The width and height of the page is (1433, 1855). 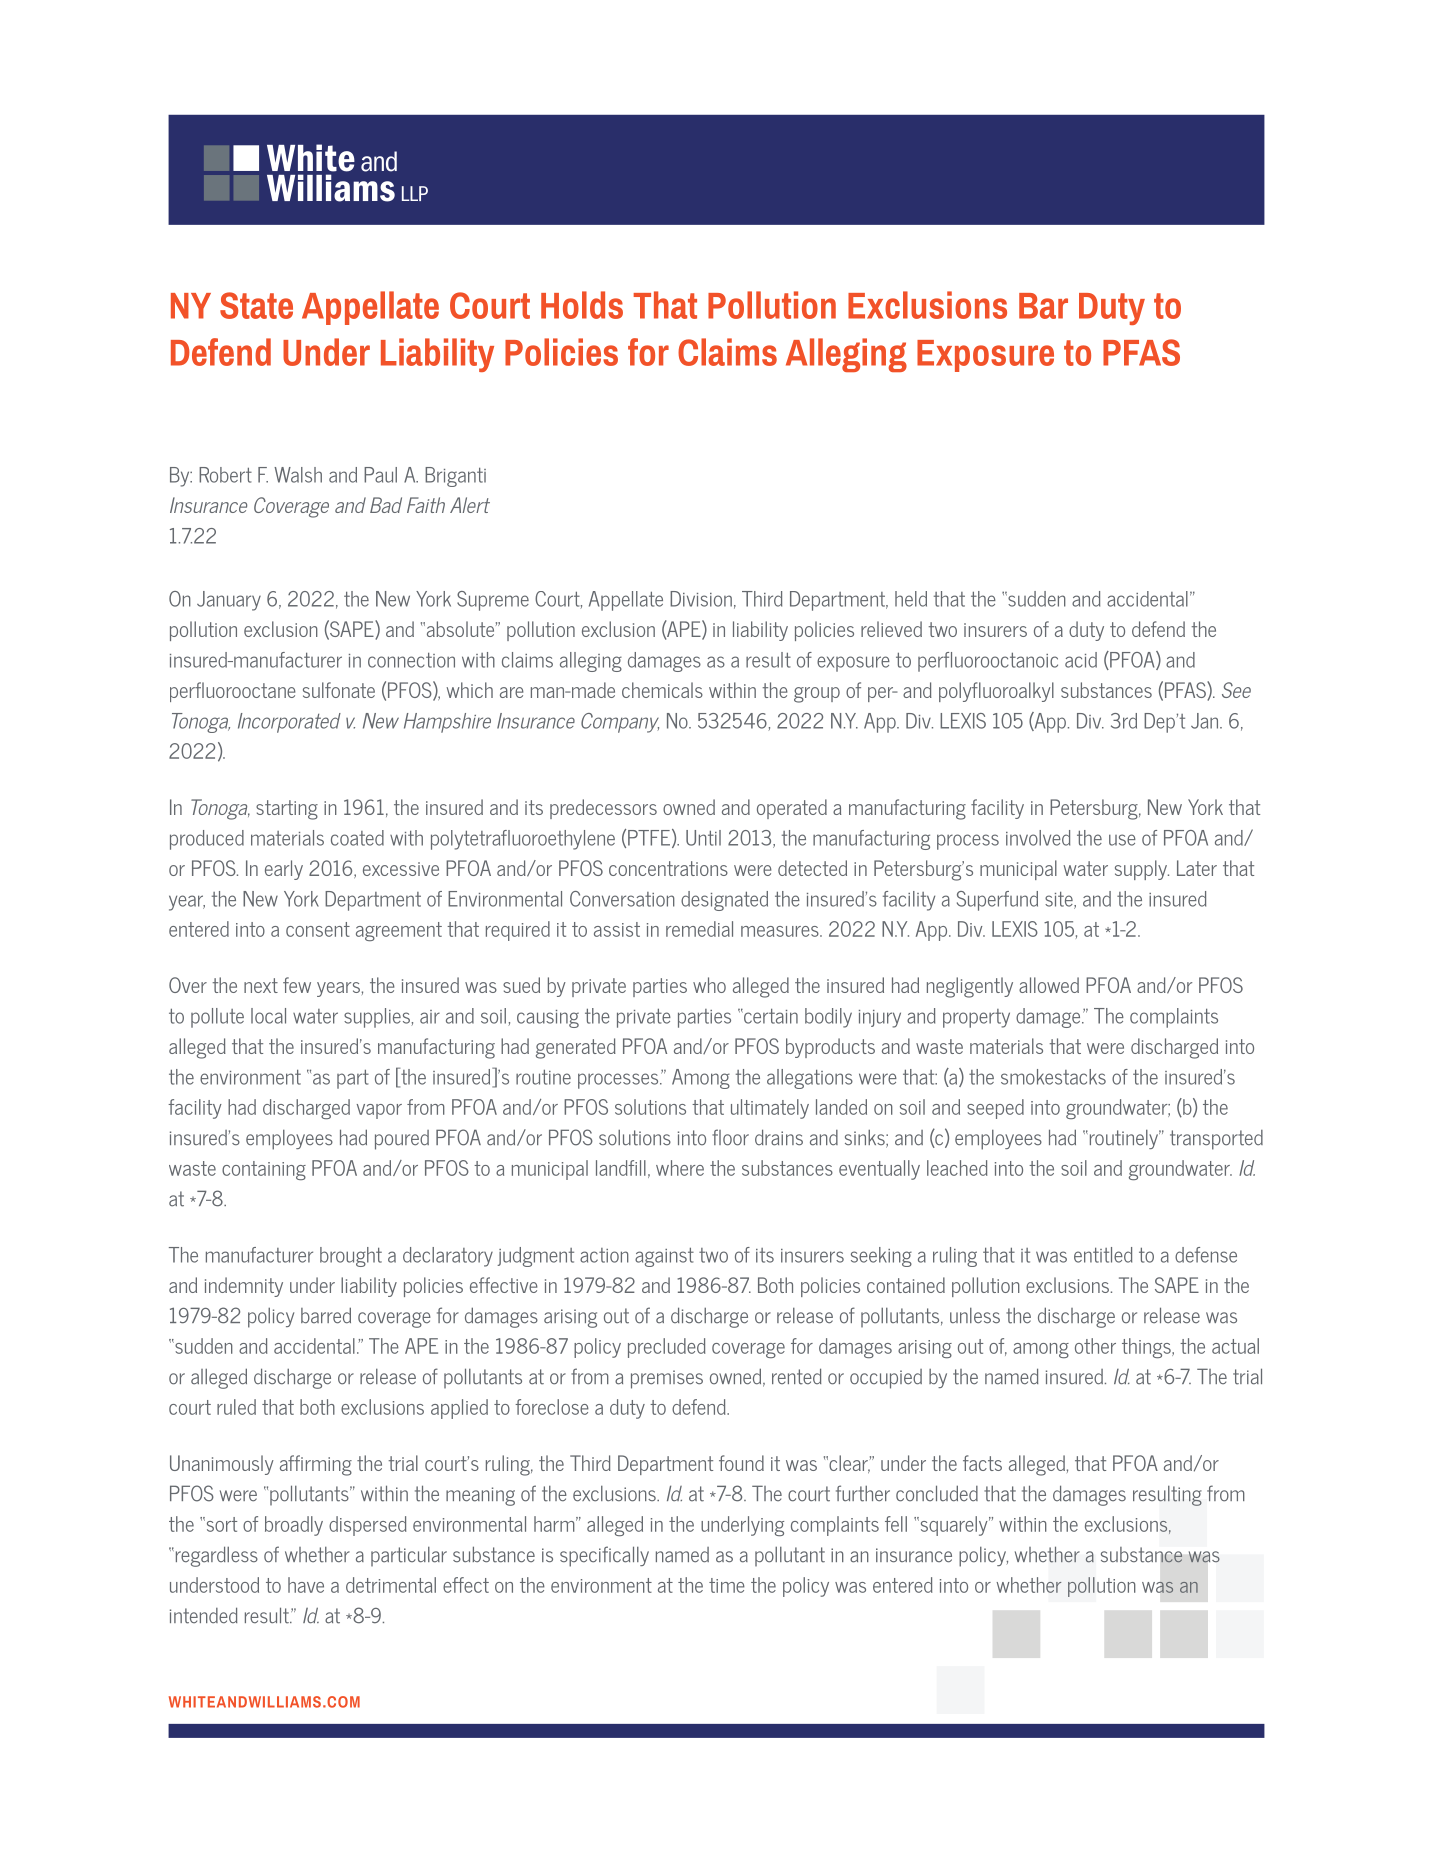 I want to click on time, so click(x=727, y=1585).
